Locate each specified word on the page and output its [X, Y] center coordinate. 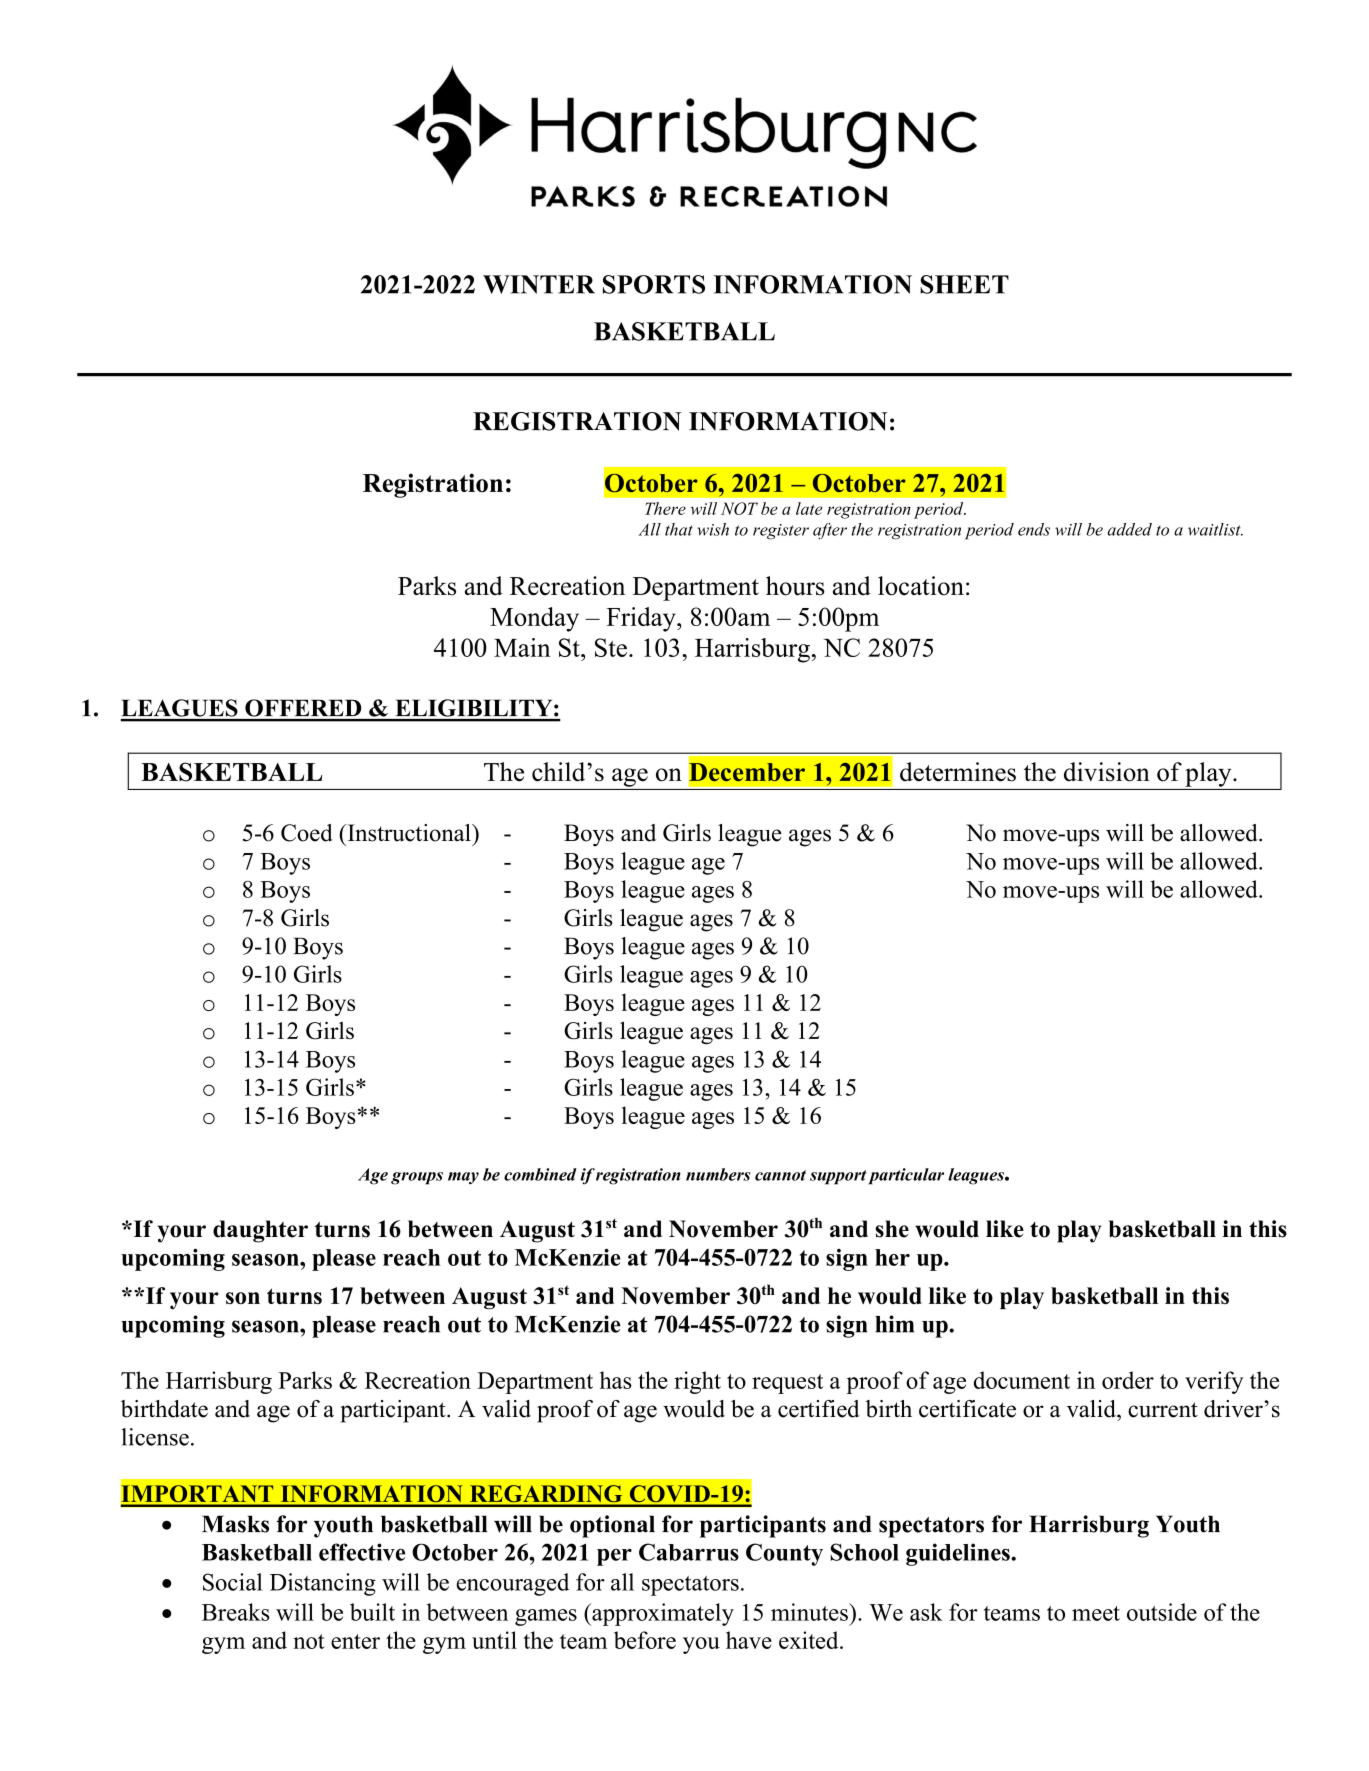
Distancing [323, 1584]
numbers [718, 1174]
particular [906, 1176]
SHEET [964, 284]
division [1107, 772]
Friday [642, 619]
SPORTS [654, 284]
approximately [662, 1614]
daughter [260, 1231]
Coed [307, 833]
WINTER [539, 284]
